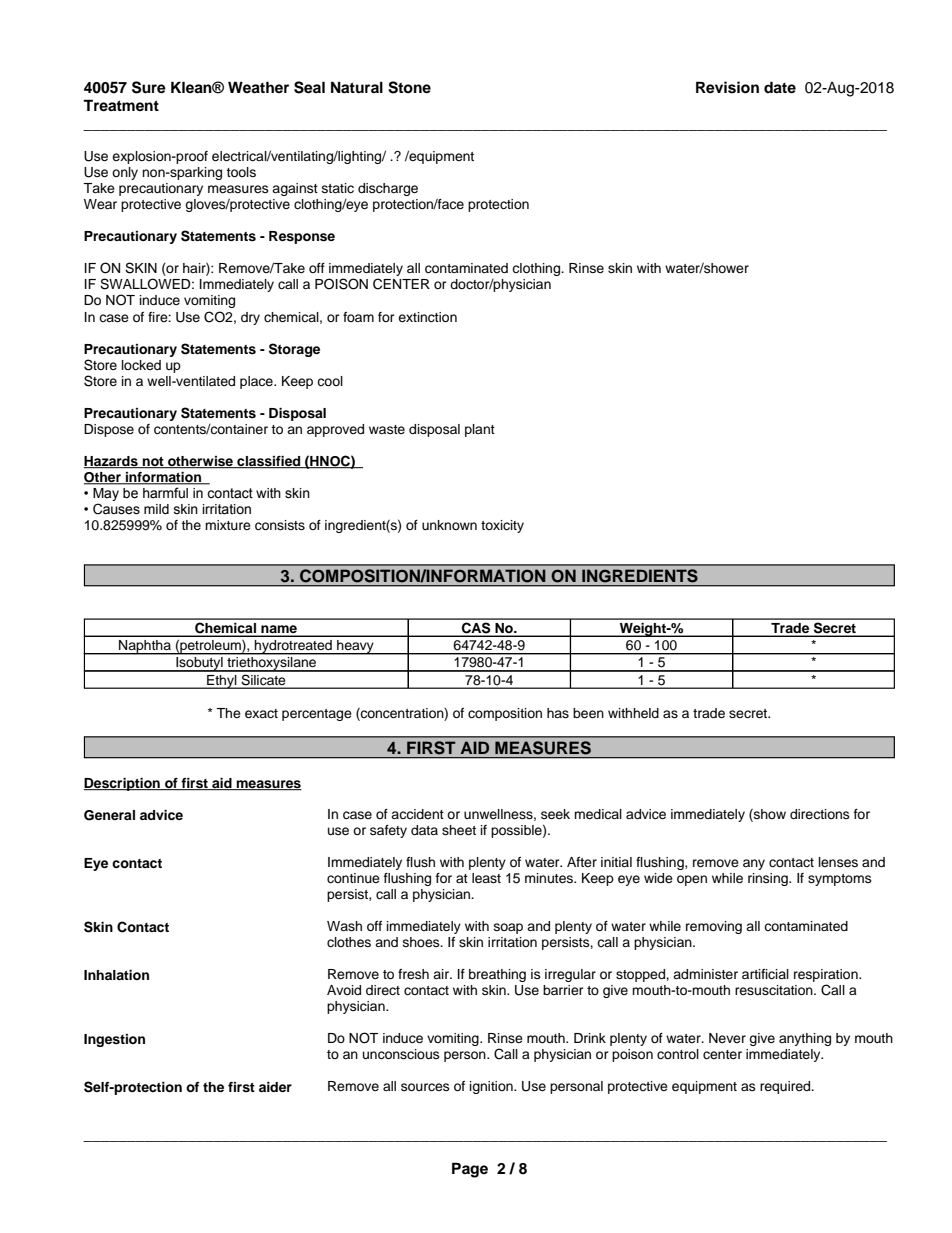 The image size is (952, 1233). What do you see at coordinates (121, 105) in the page?
I see `Treatment` at bounding box center [121, 105].
